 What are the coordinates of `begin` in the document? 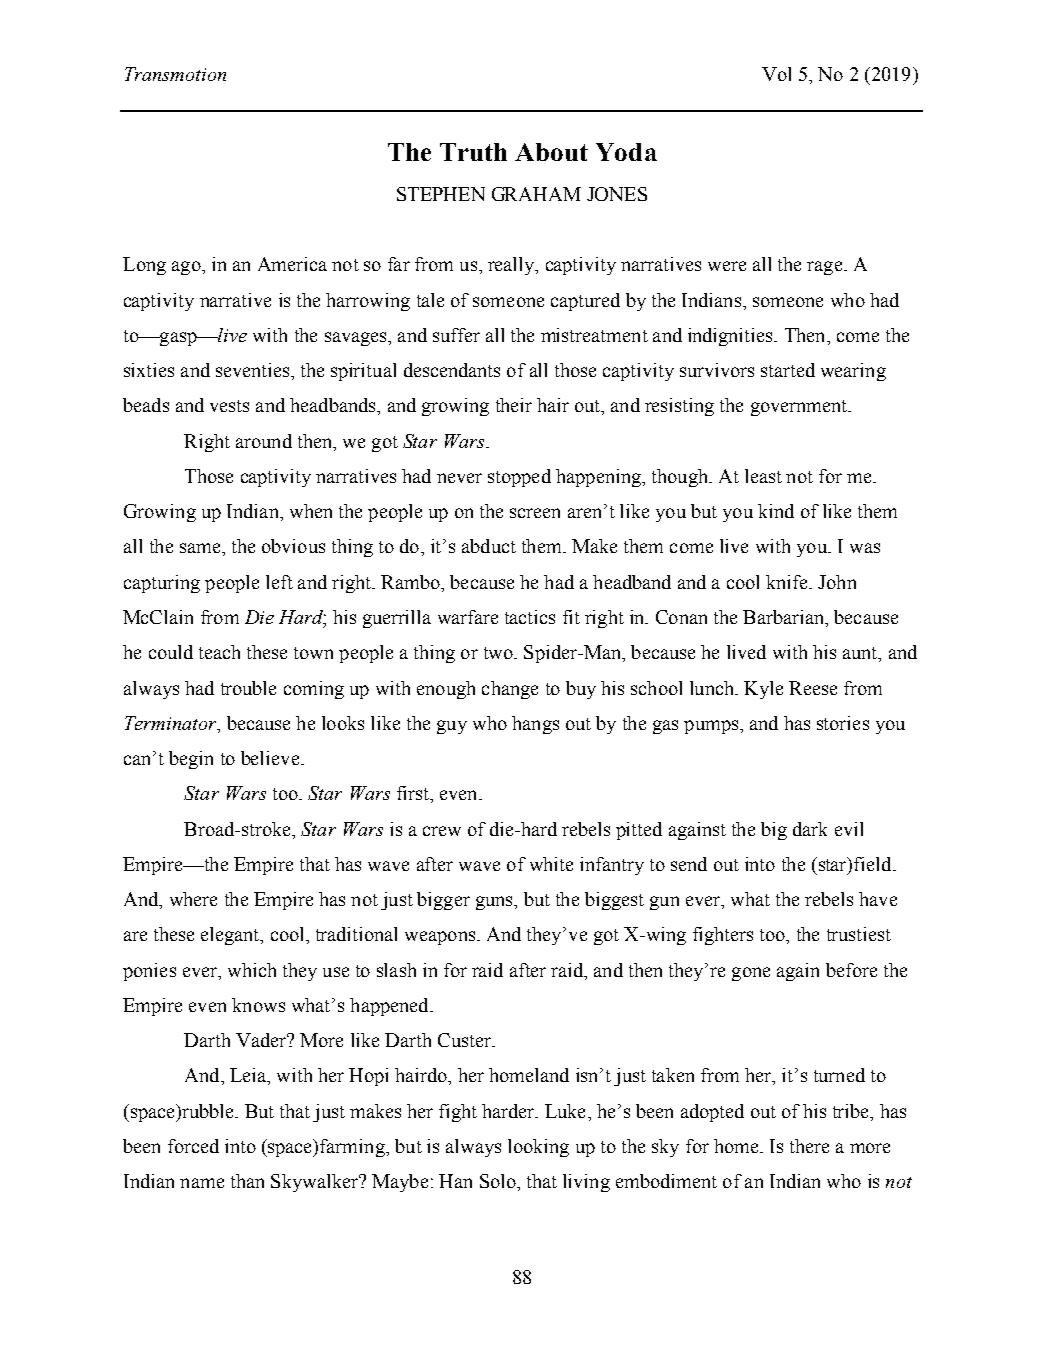 It's located at (191, 760).
